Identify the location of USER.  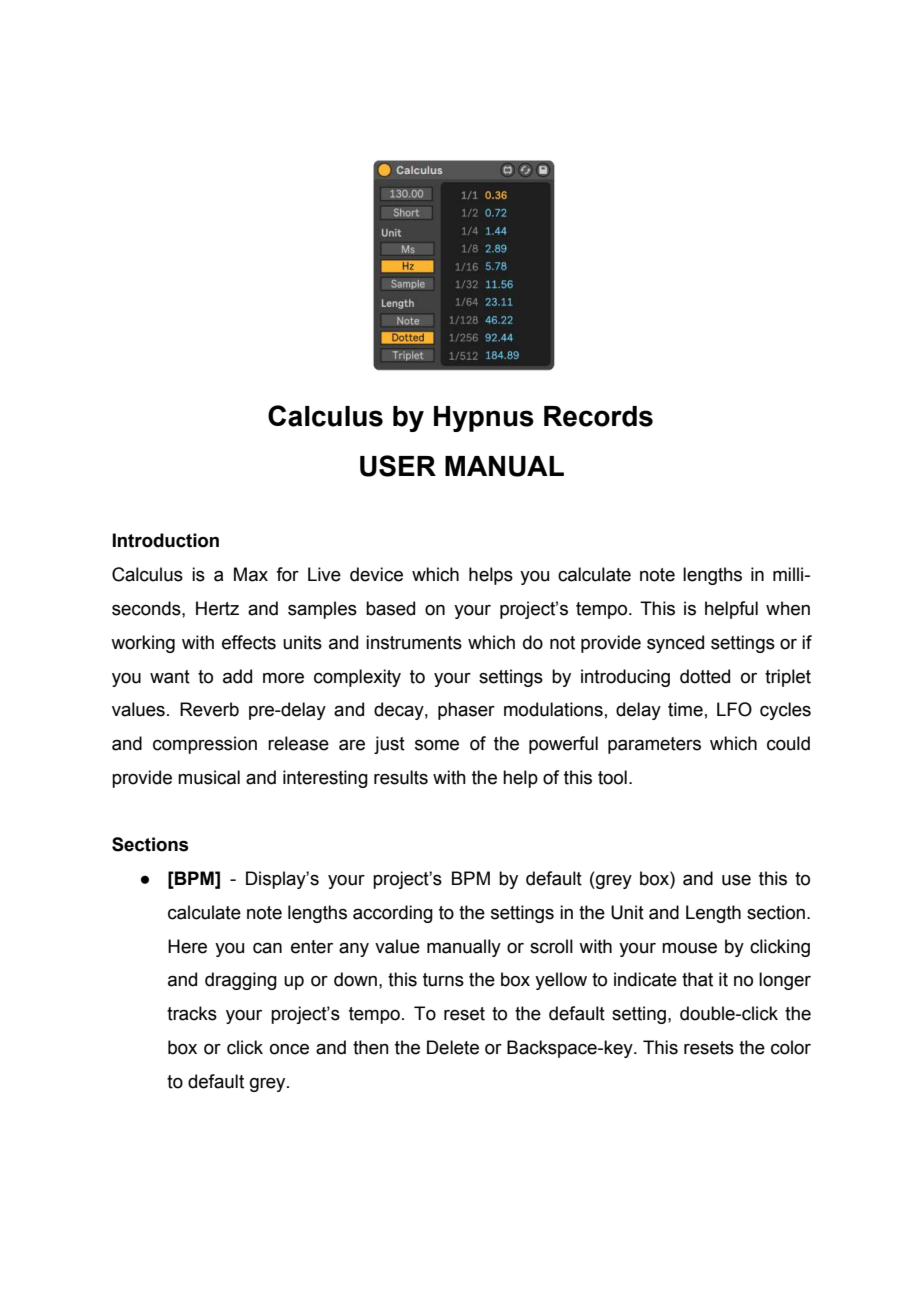
(398, 466).
